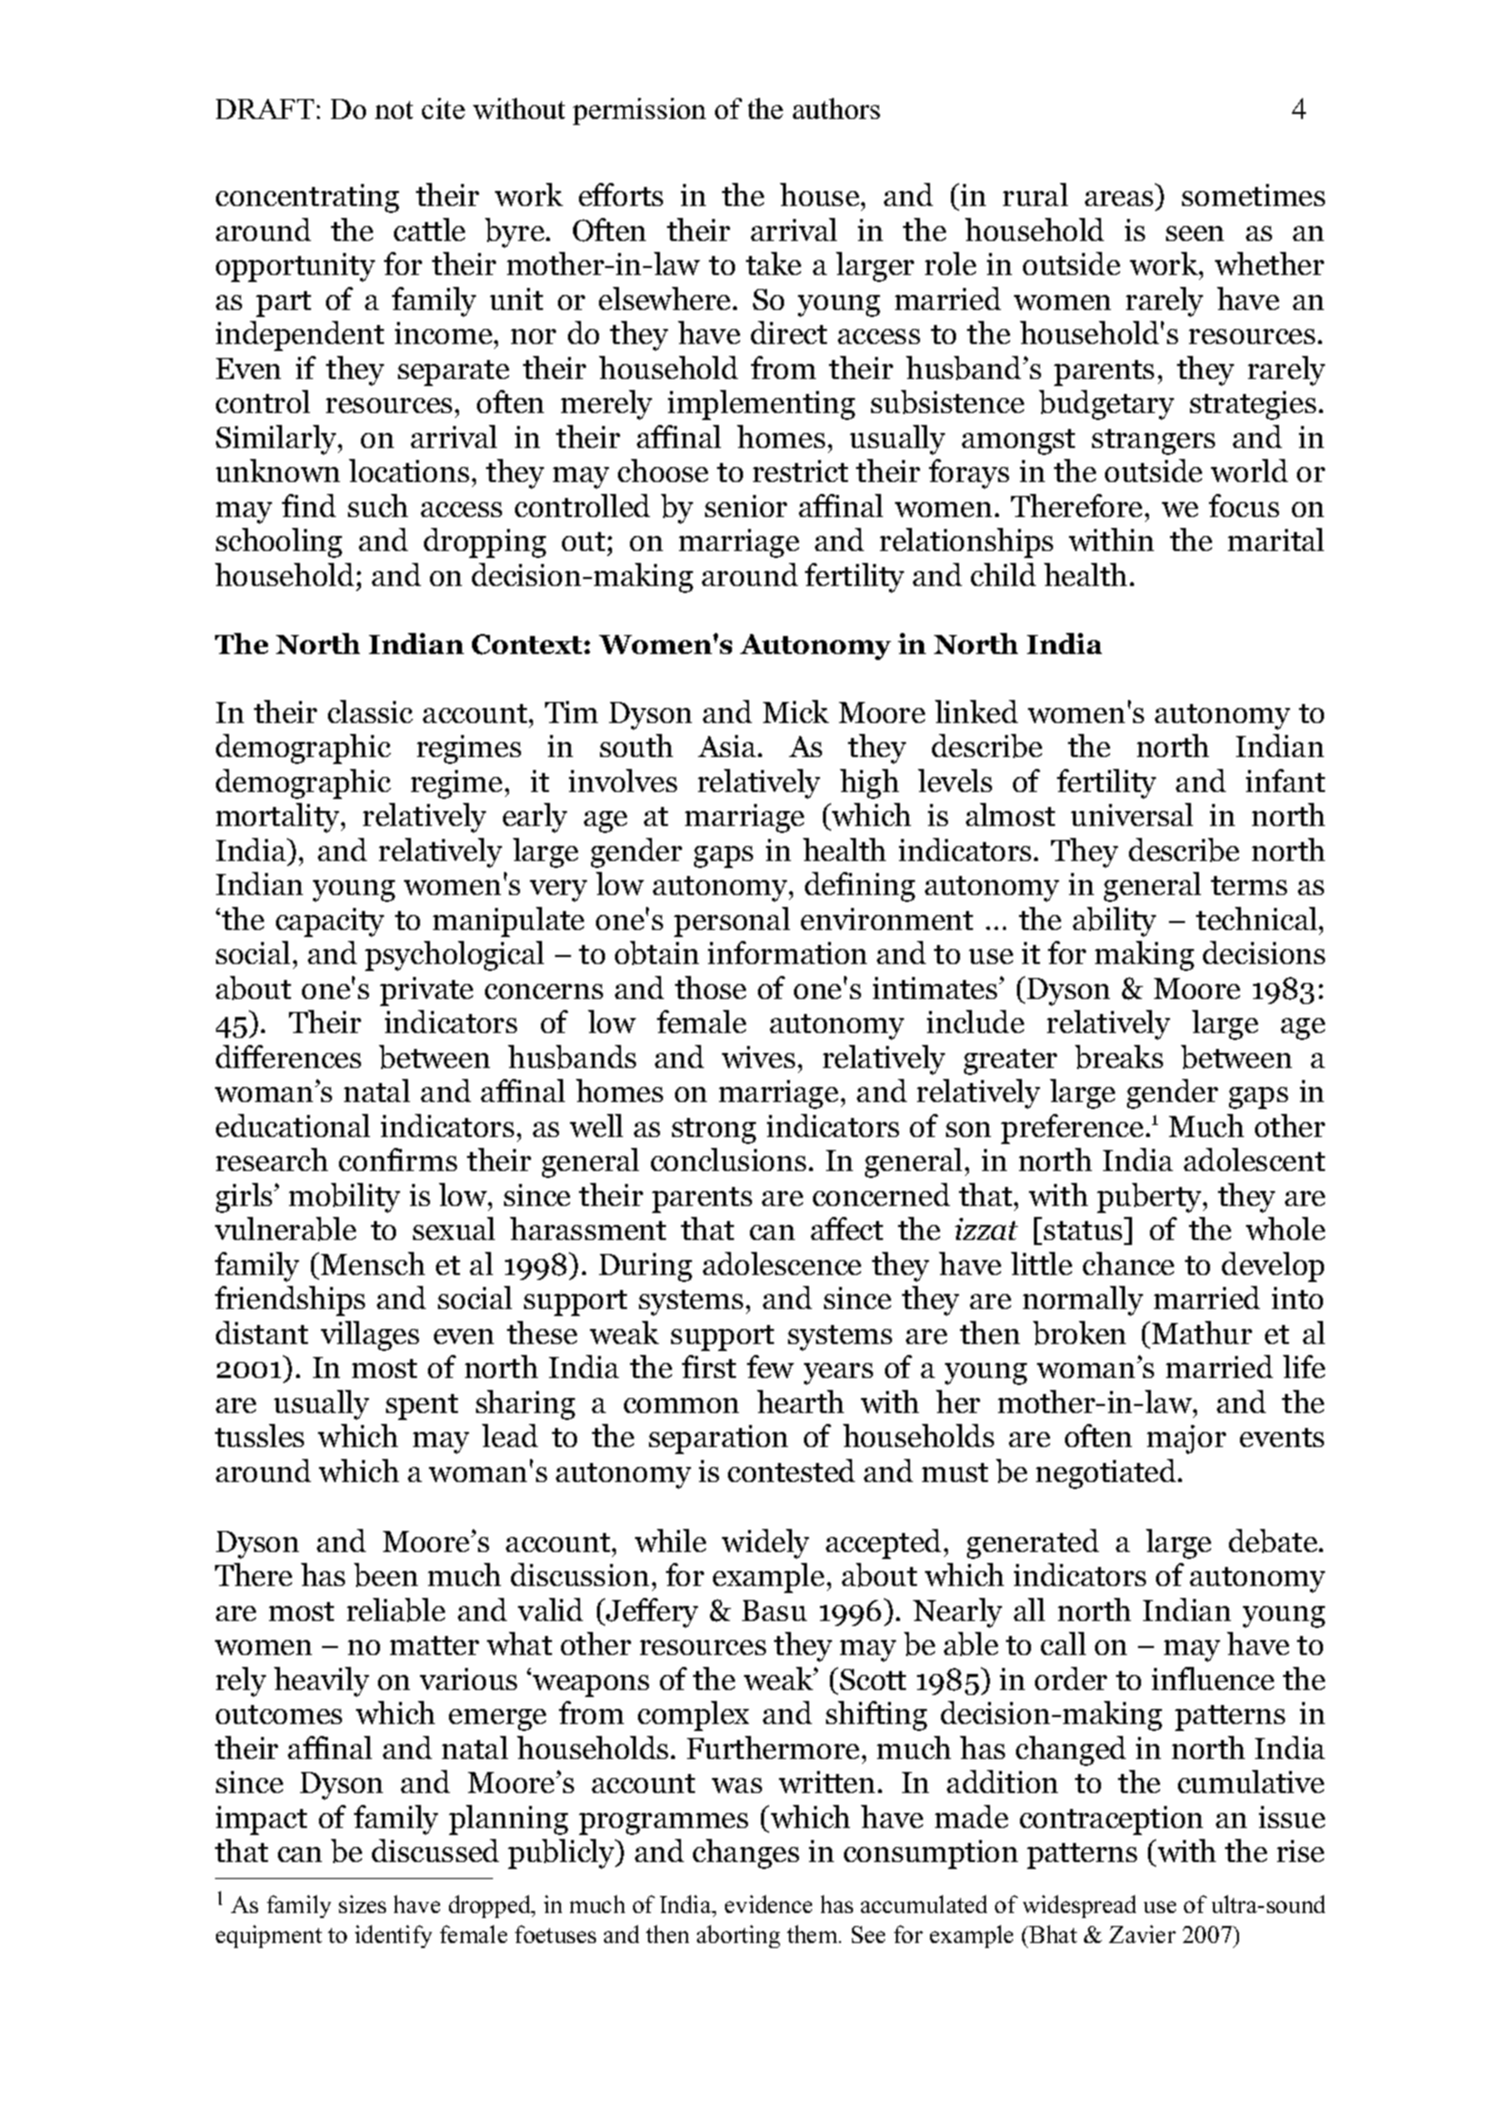 The width and height of the document is (1504, 2128). I want to click on authors, so click(836, 108).
